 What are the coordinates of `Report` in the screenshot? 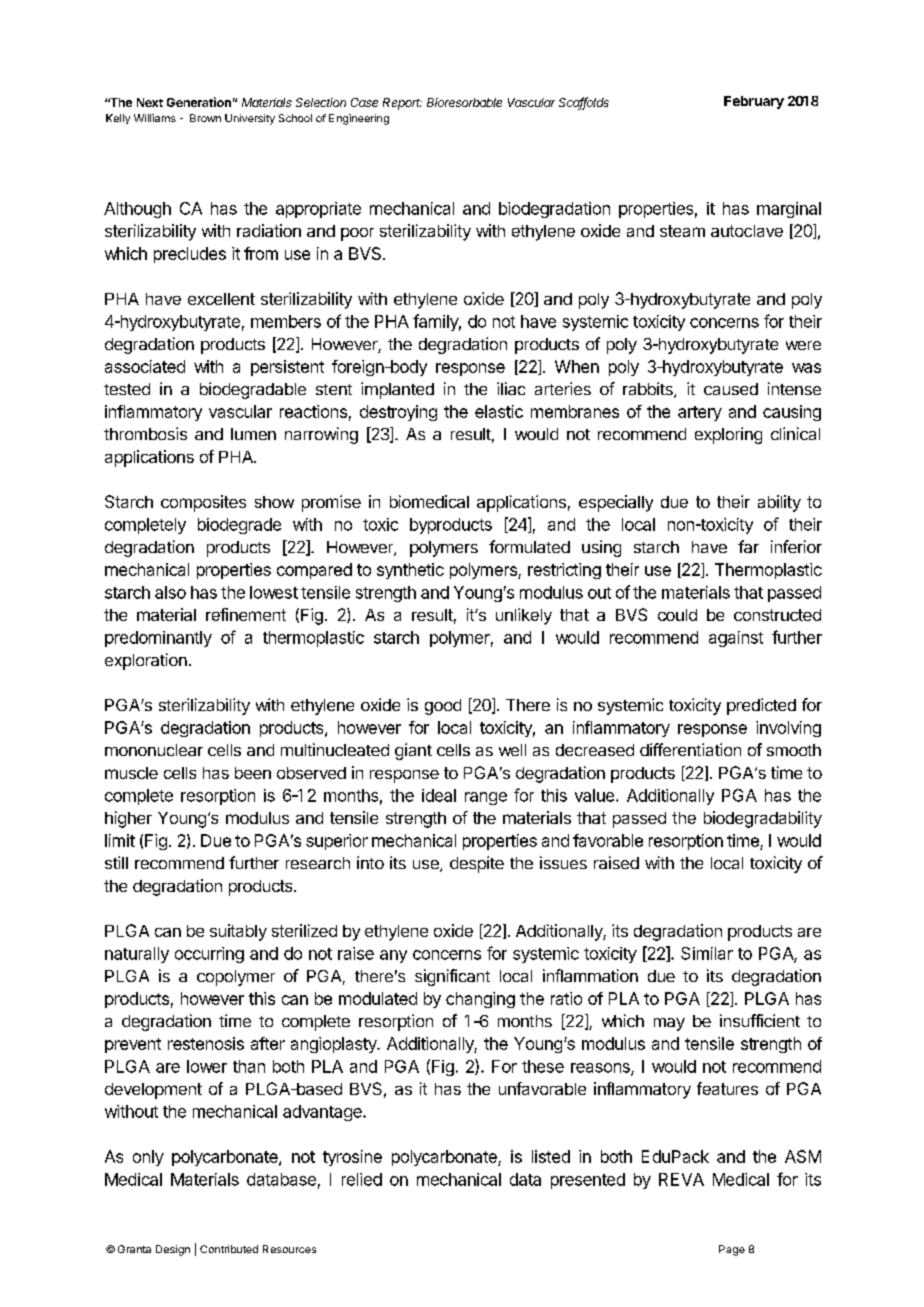 It's located at (402, 104).
